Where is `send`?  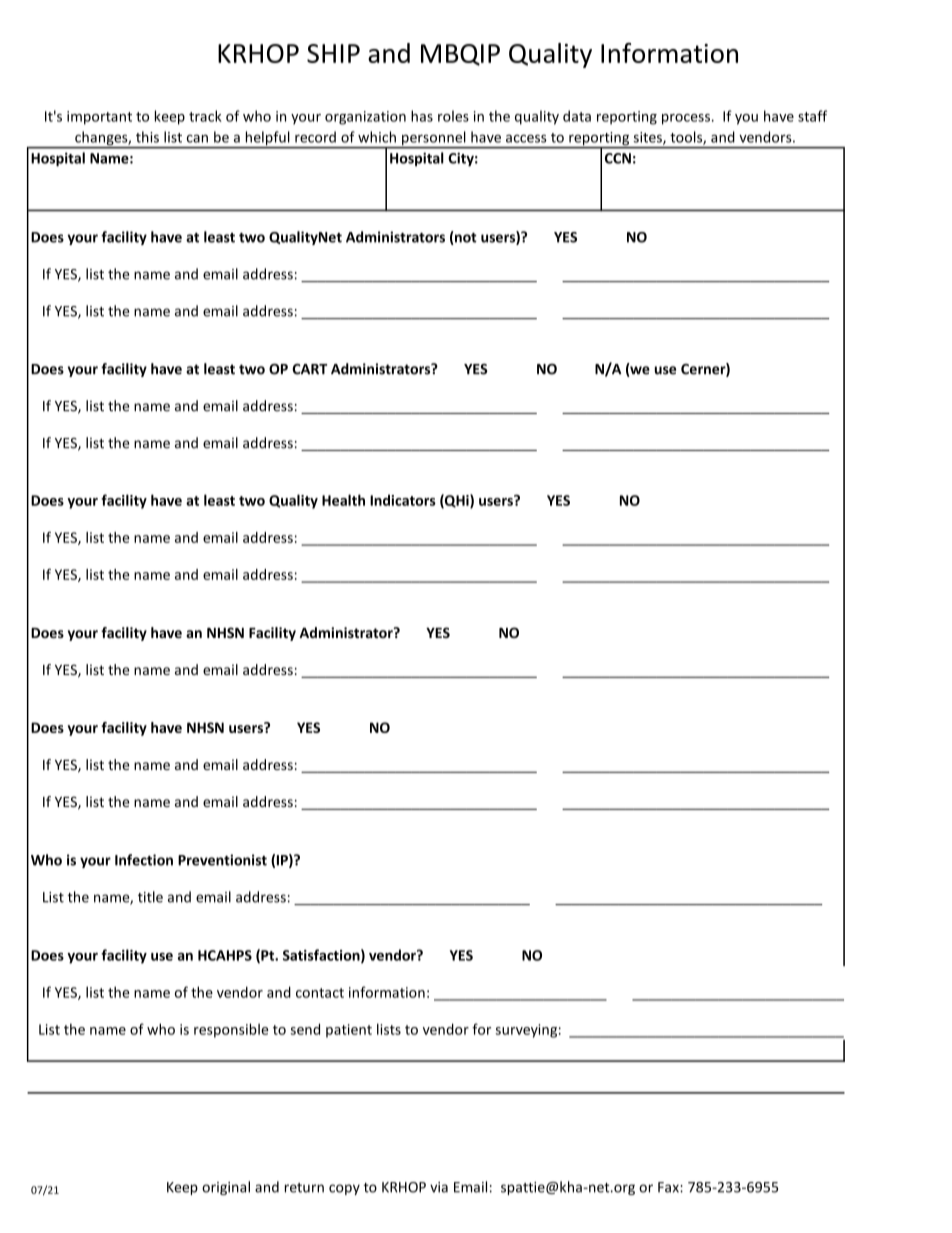 send is located at coordinates (305, 1029).
